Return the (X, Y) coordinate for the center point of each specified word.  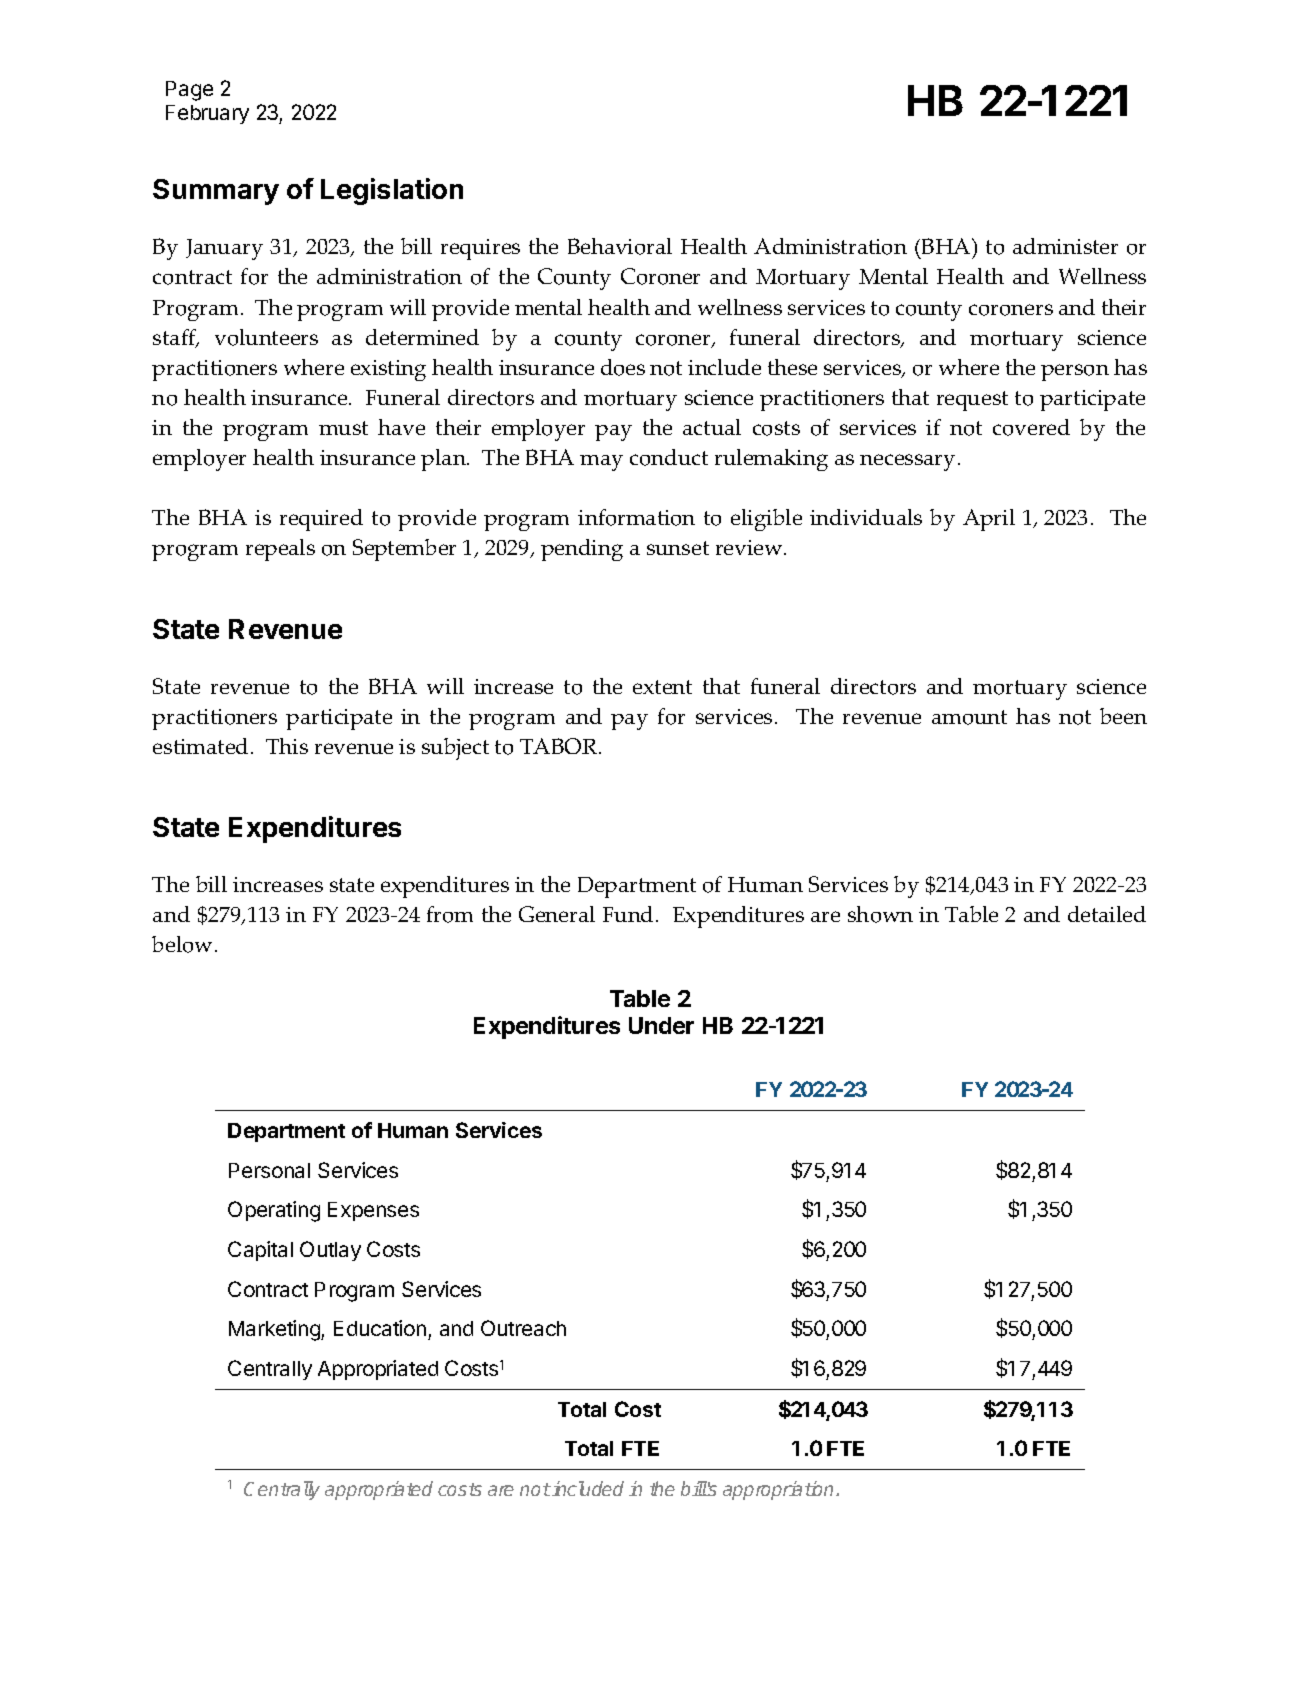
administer (1065, 246)
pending (582, 550)
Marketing (275, 1330)
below (184, 944)
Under (661, 1025)
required (321, 520)
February (207, 114)
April (989, 520)
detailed (1107, 914)
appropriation (780, 1490)
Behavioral (620, 246)
